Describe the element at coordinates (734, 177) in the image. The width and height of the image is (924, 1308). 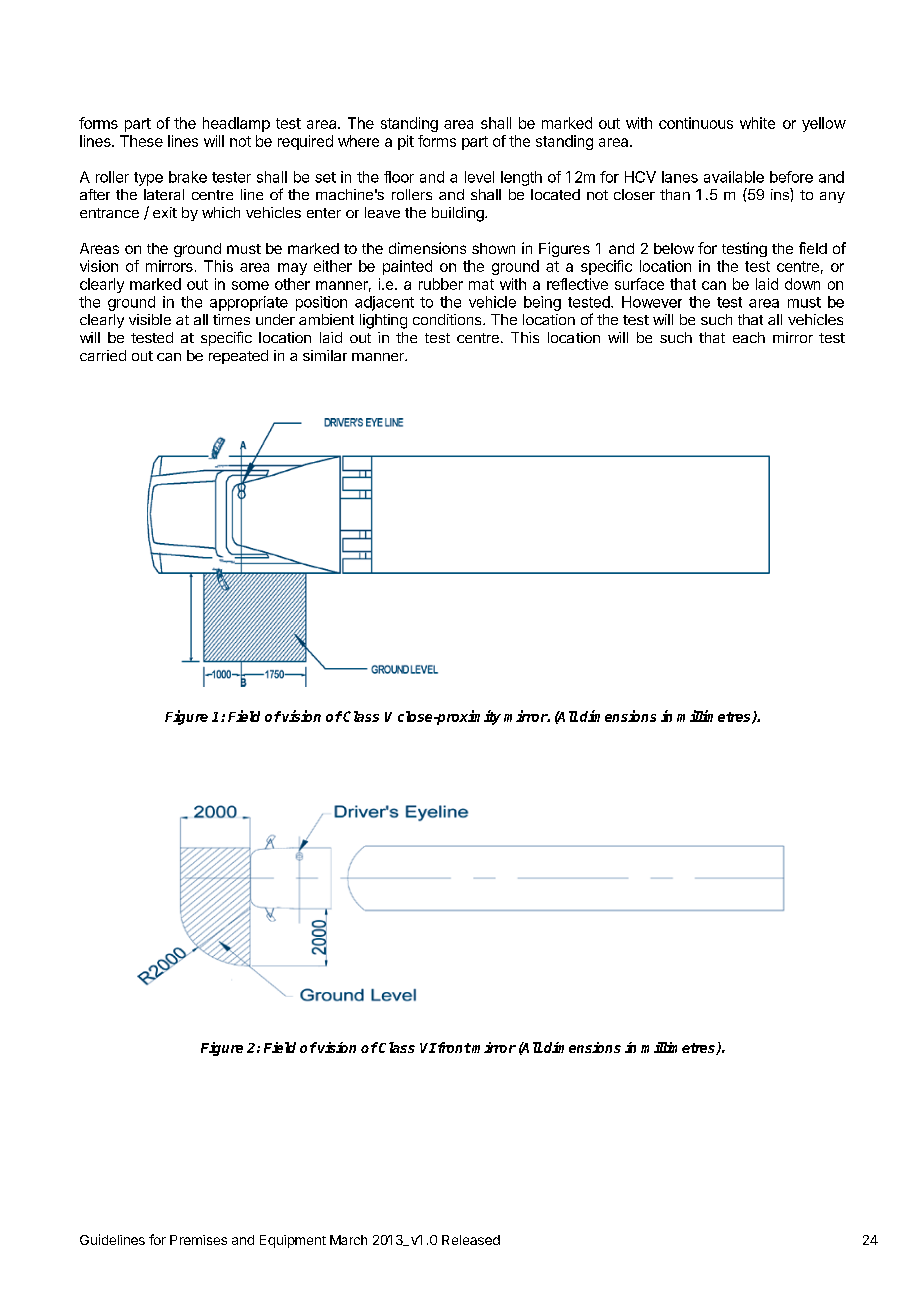
I see `available` at that location.
